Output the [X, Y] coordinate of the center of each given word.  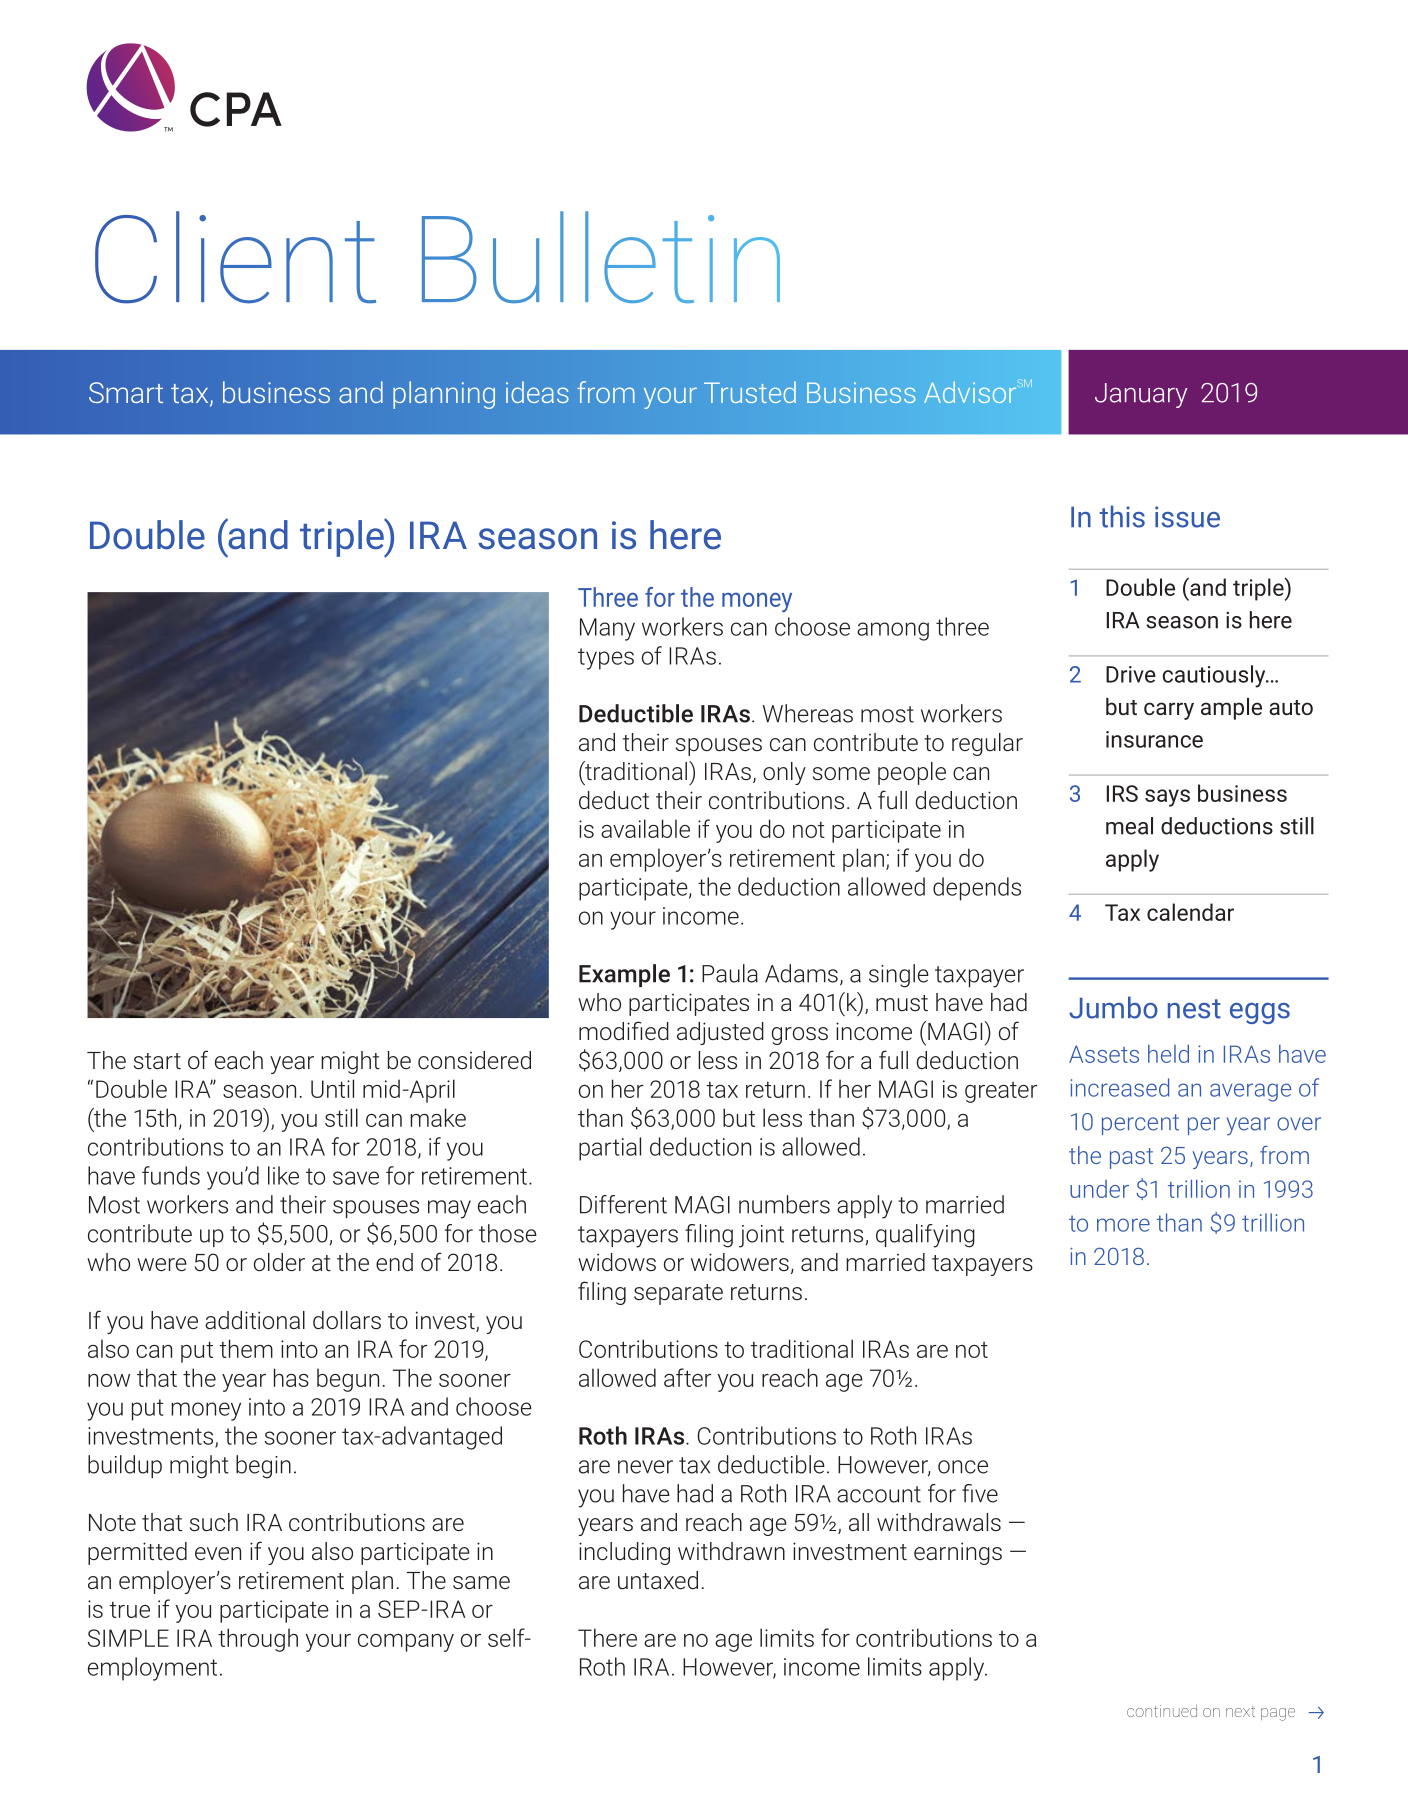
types [606, 659]
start [157, 1061]
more [1123, 1225]
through [258, 1640]
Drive [1131, 674]
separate [678, 1294]
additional [255, 1320]
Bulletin [601, 257]
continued [1162, 1711]
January [1141, 395]
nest [1194, 1009]
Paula [730, 973]
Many [607, 629]
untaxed [658, 1580]
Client [235, 257]
